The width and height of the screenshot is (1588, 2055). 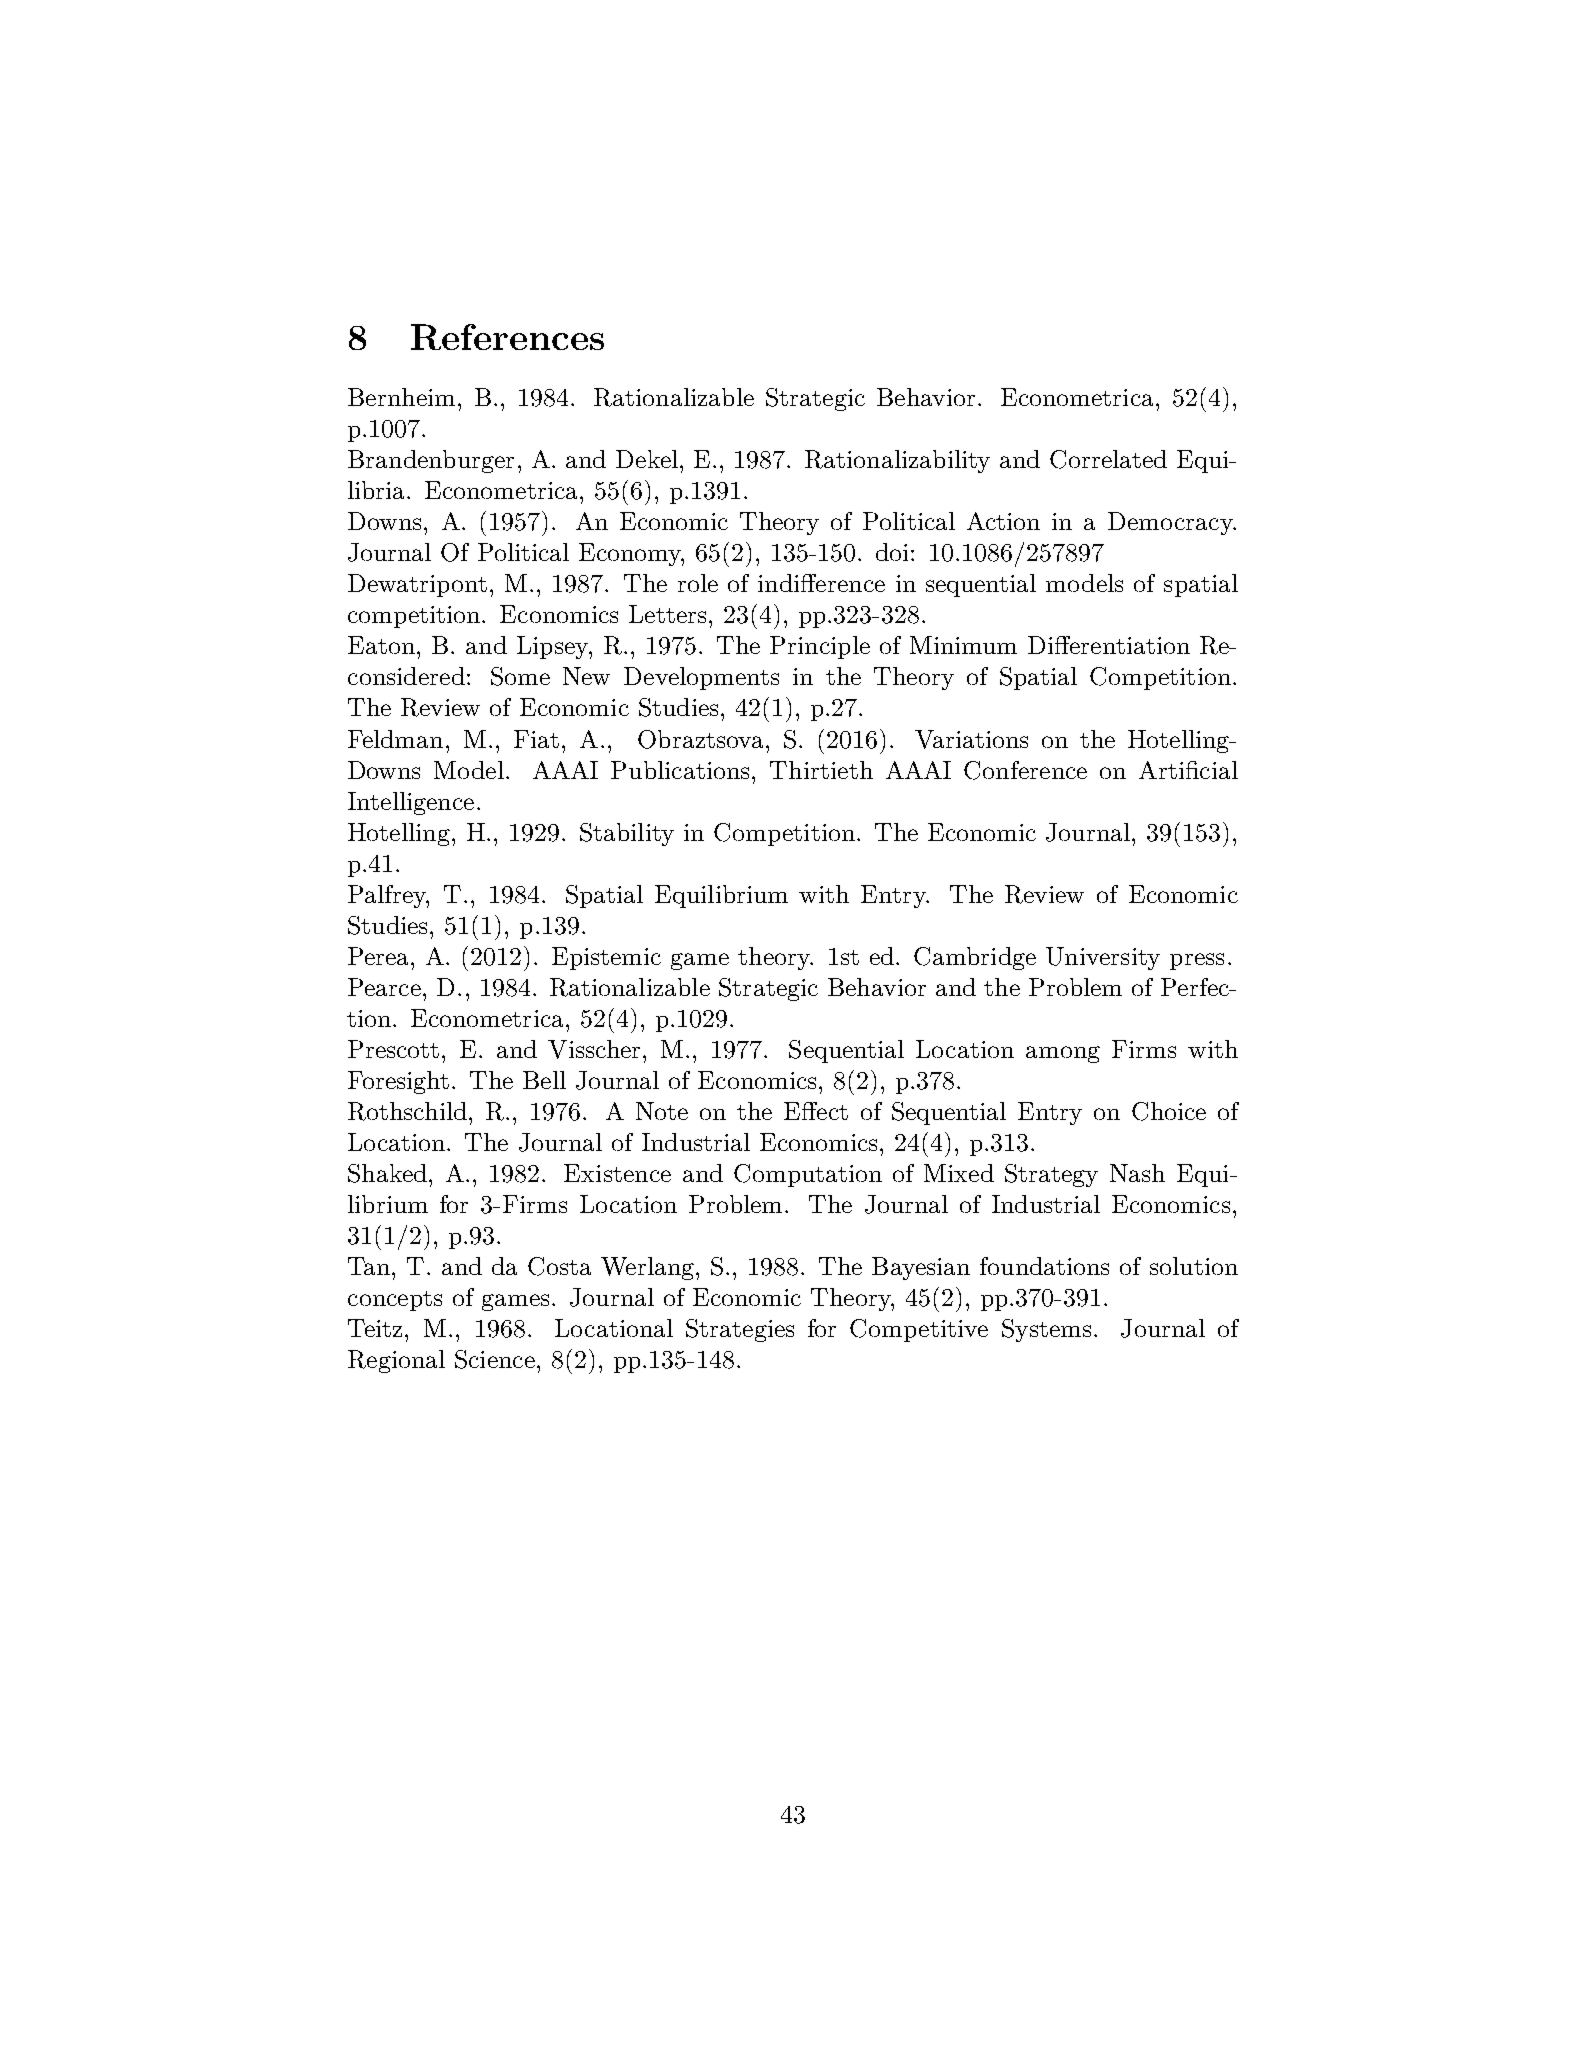 I want to click on doi, so click(x=894, y=552).
